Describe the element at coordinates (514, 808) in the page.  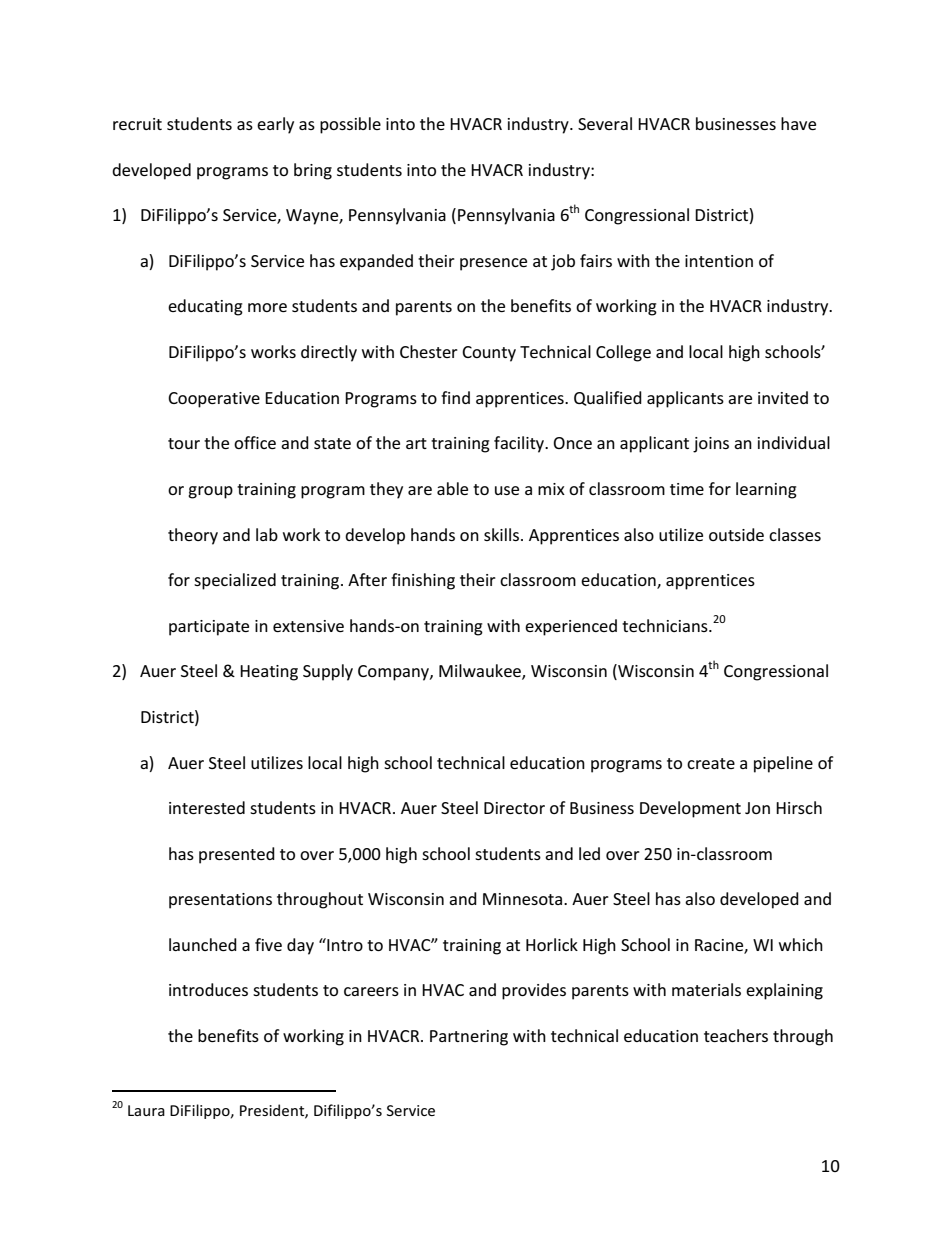
I see `Director` at that location.
